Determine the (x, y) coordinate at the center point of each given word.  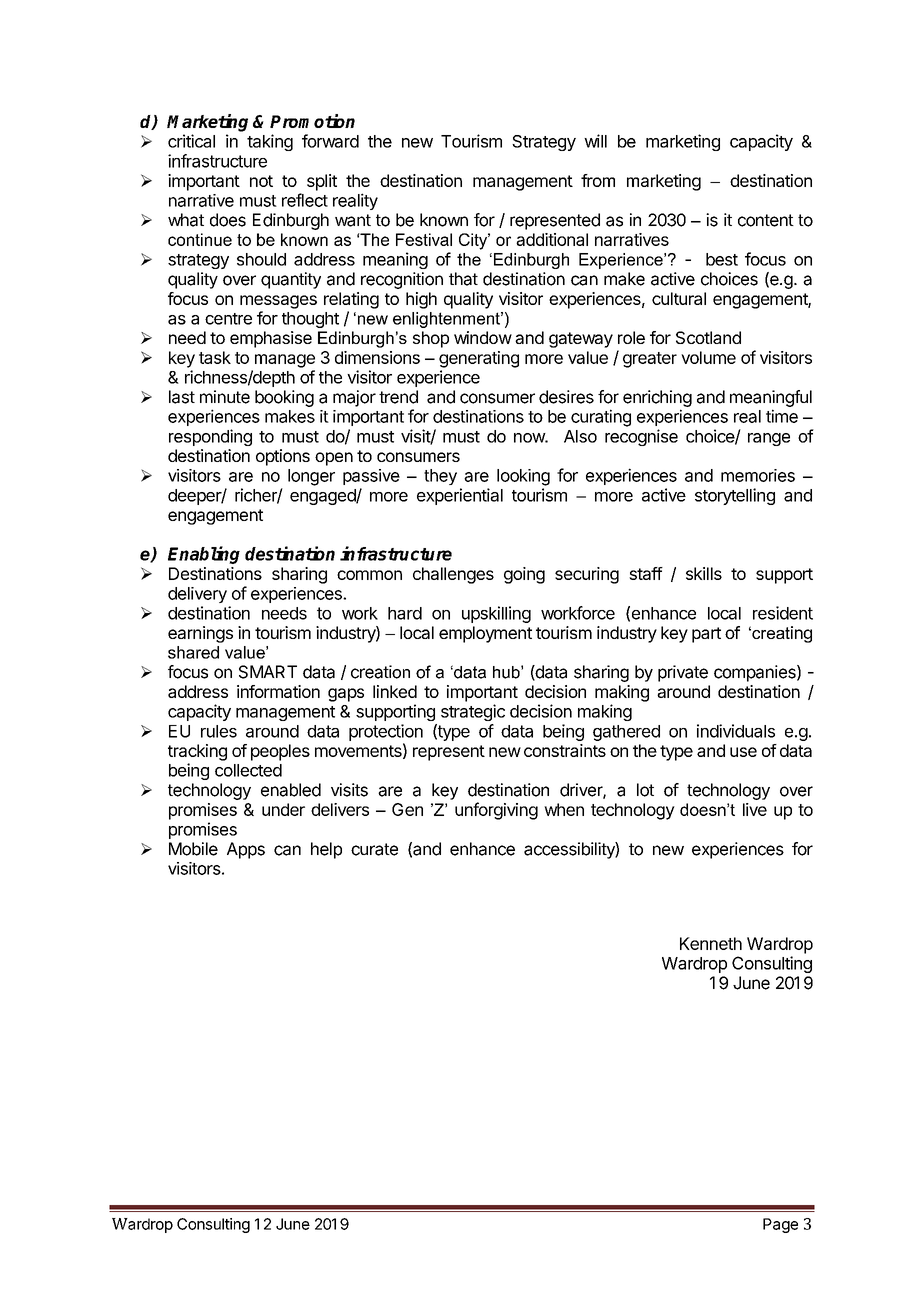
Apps (246, 850)
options (283, 457)
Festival (424, 239)
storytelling (735, 496)
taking (270, 142)
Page (780, 1225)
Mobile (193, 849)
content (766, 220)
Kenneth (711, 943)
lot (645, 790)
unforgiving (496, 811)
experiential (460, 496)
